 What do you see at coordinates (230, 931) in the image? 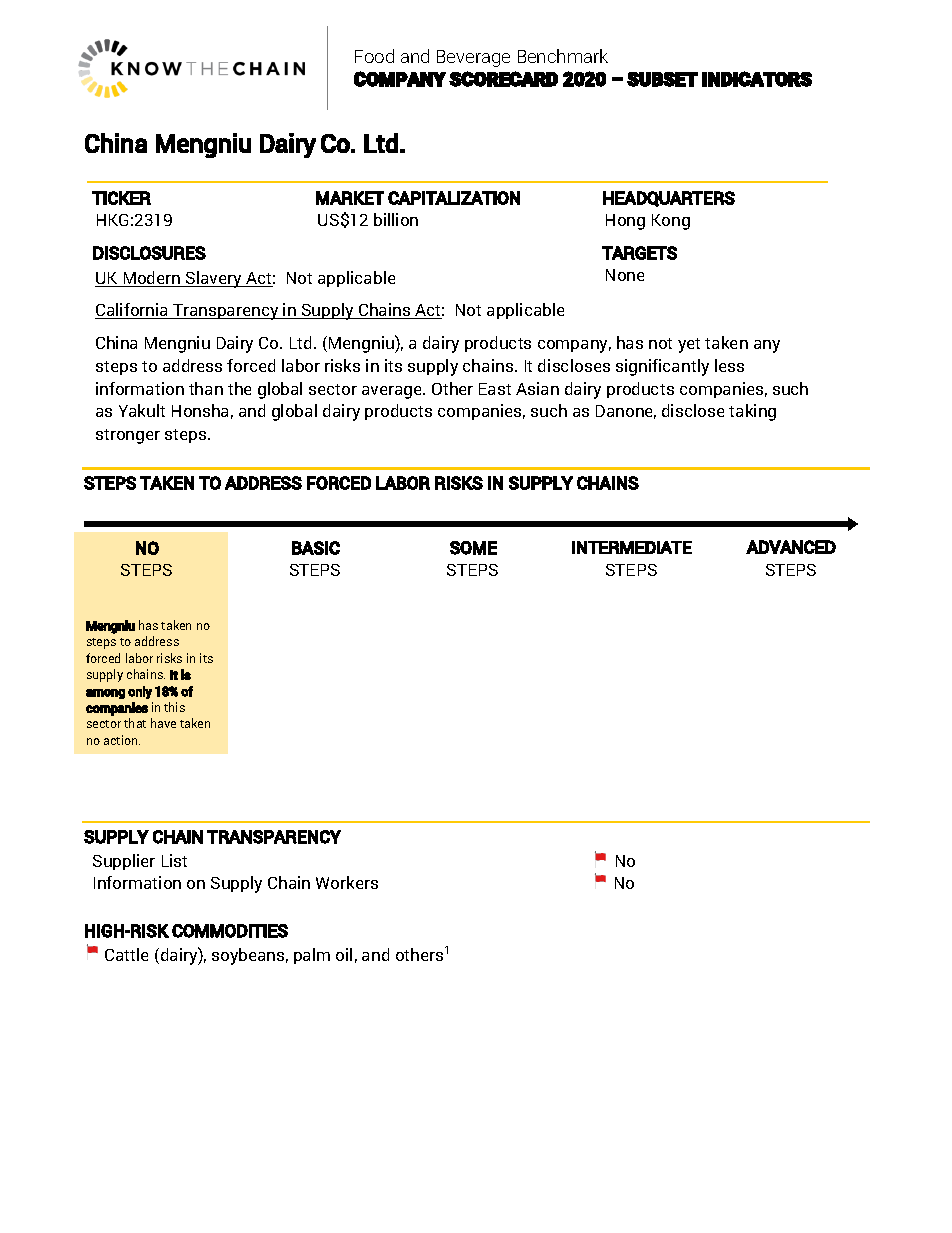
I see `COMMODITIES` at bounding box center [230, 931].
